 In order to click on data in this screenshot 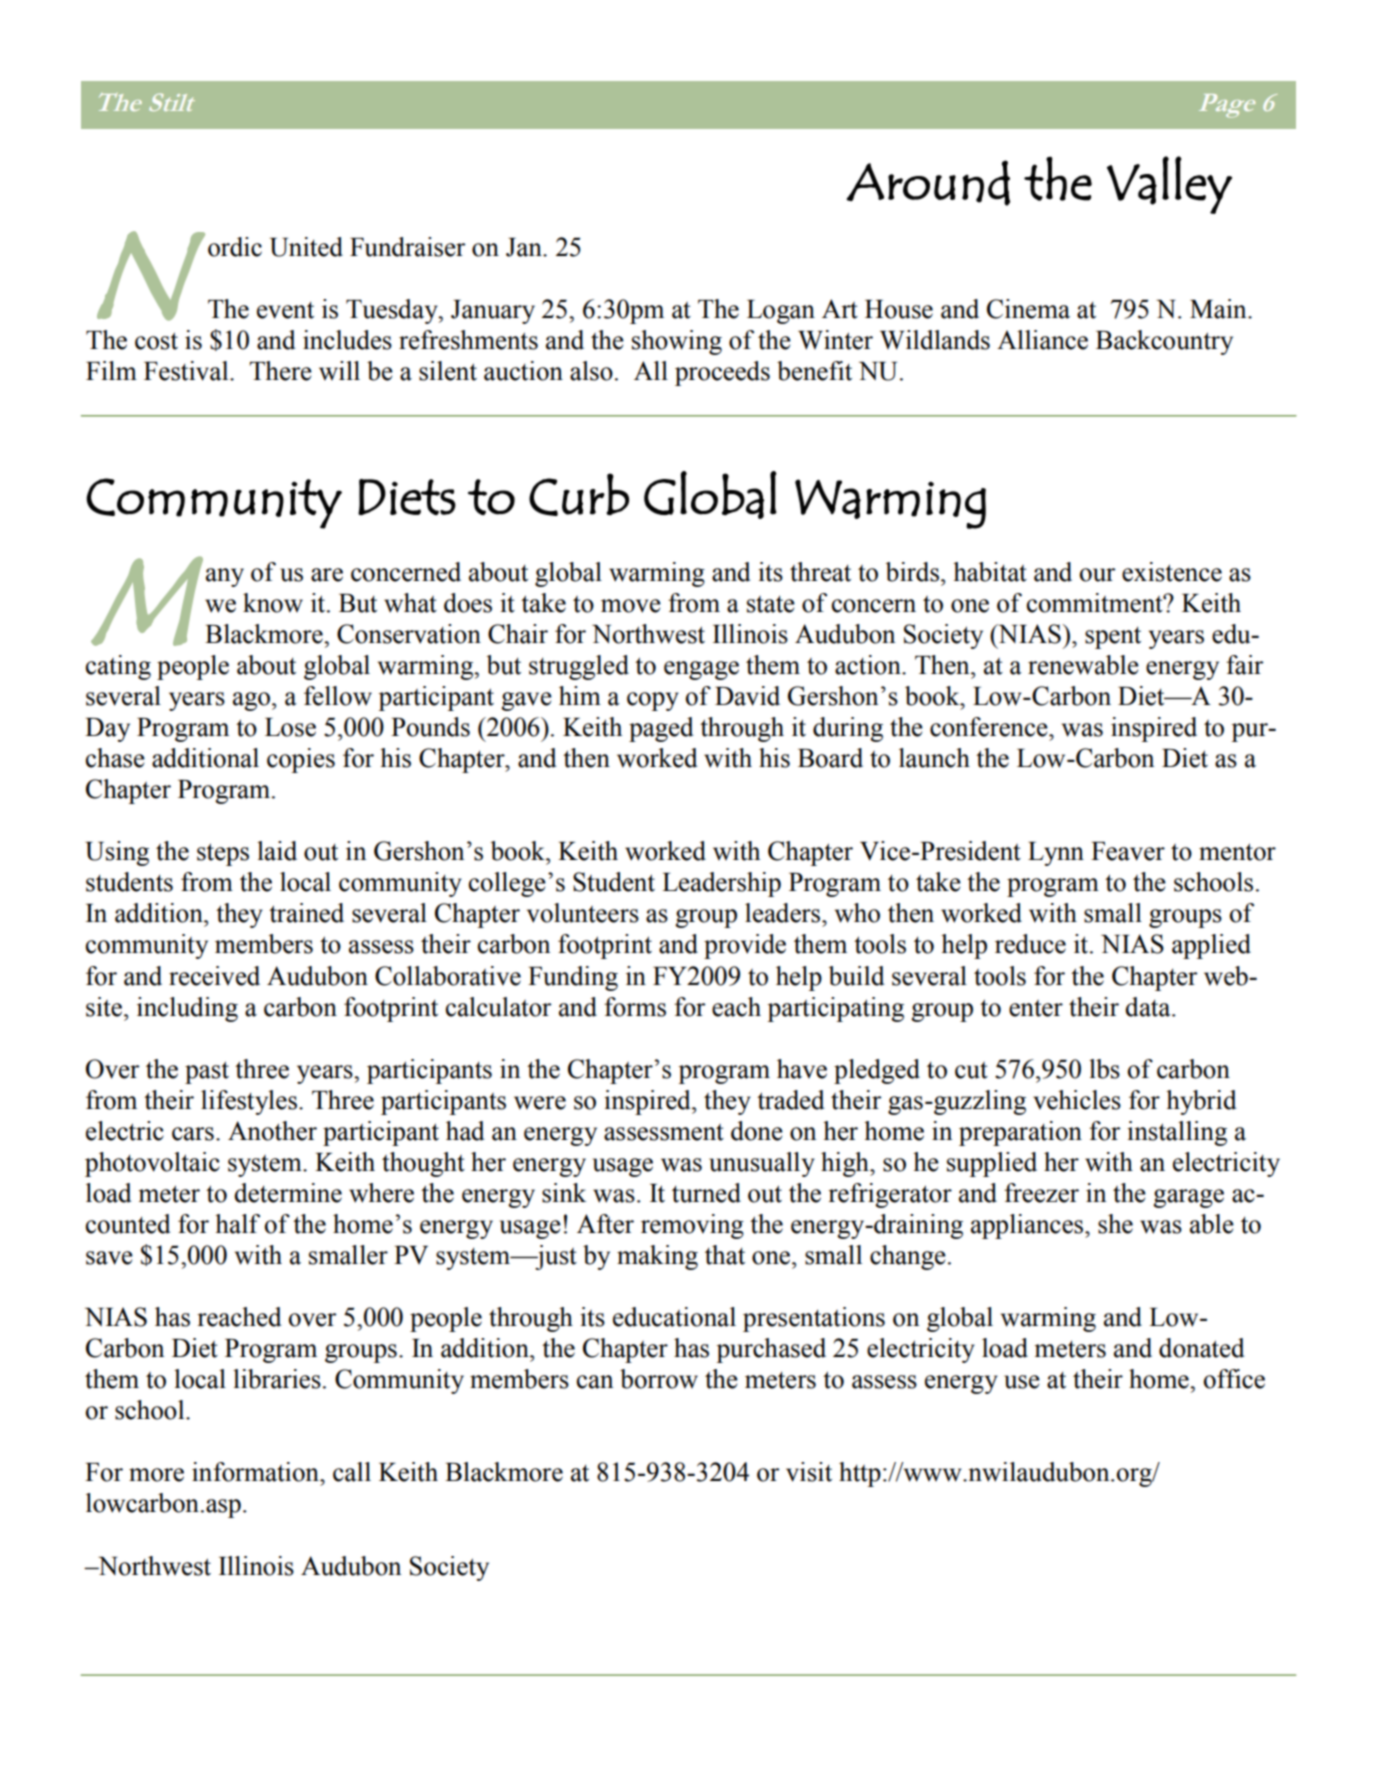, I will do `click(1149, 1007)`.
